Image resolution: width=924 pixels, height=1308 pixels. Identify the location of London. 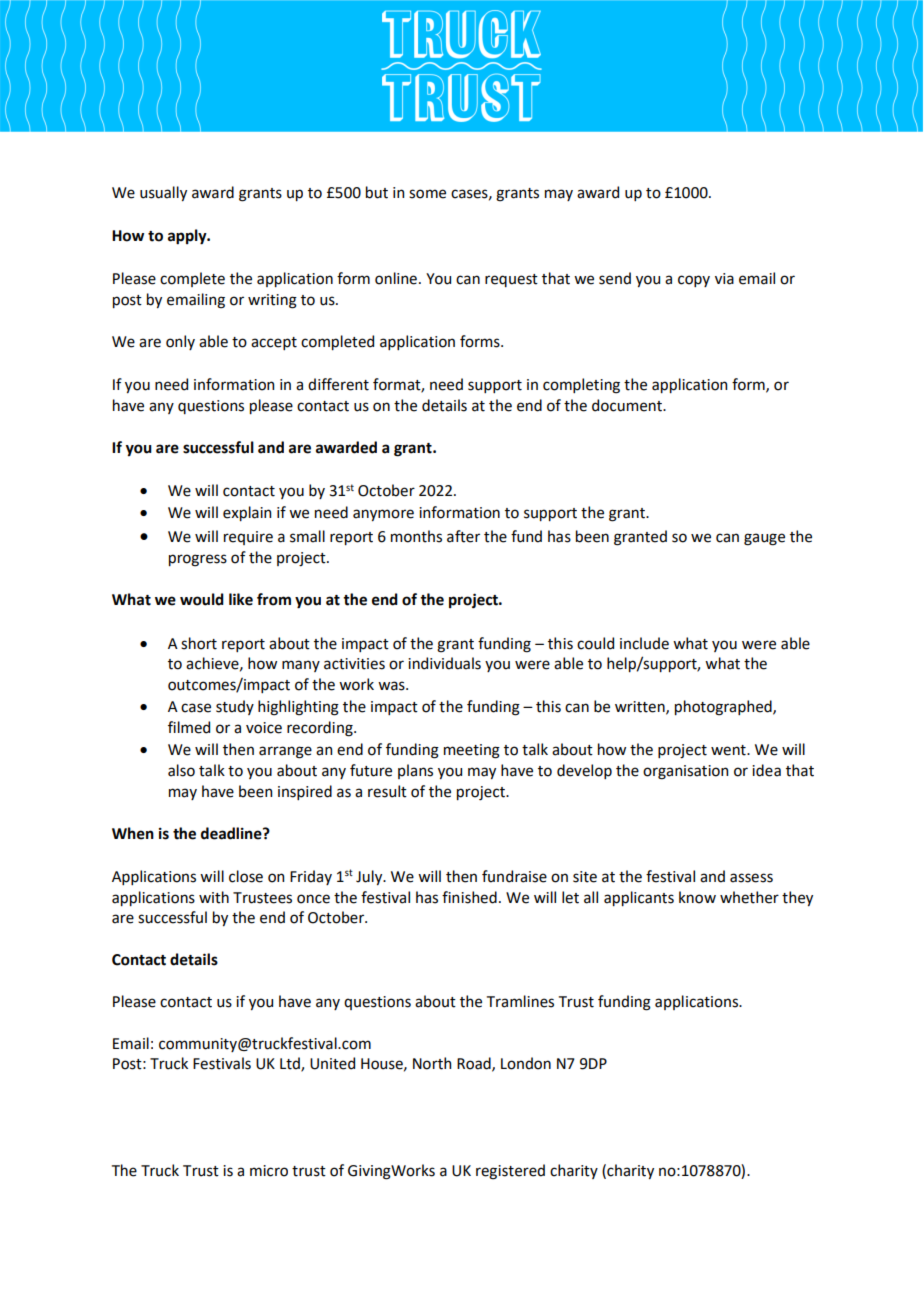
(526, 1063).
